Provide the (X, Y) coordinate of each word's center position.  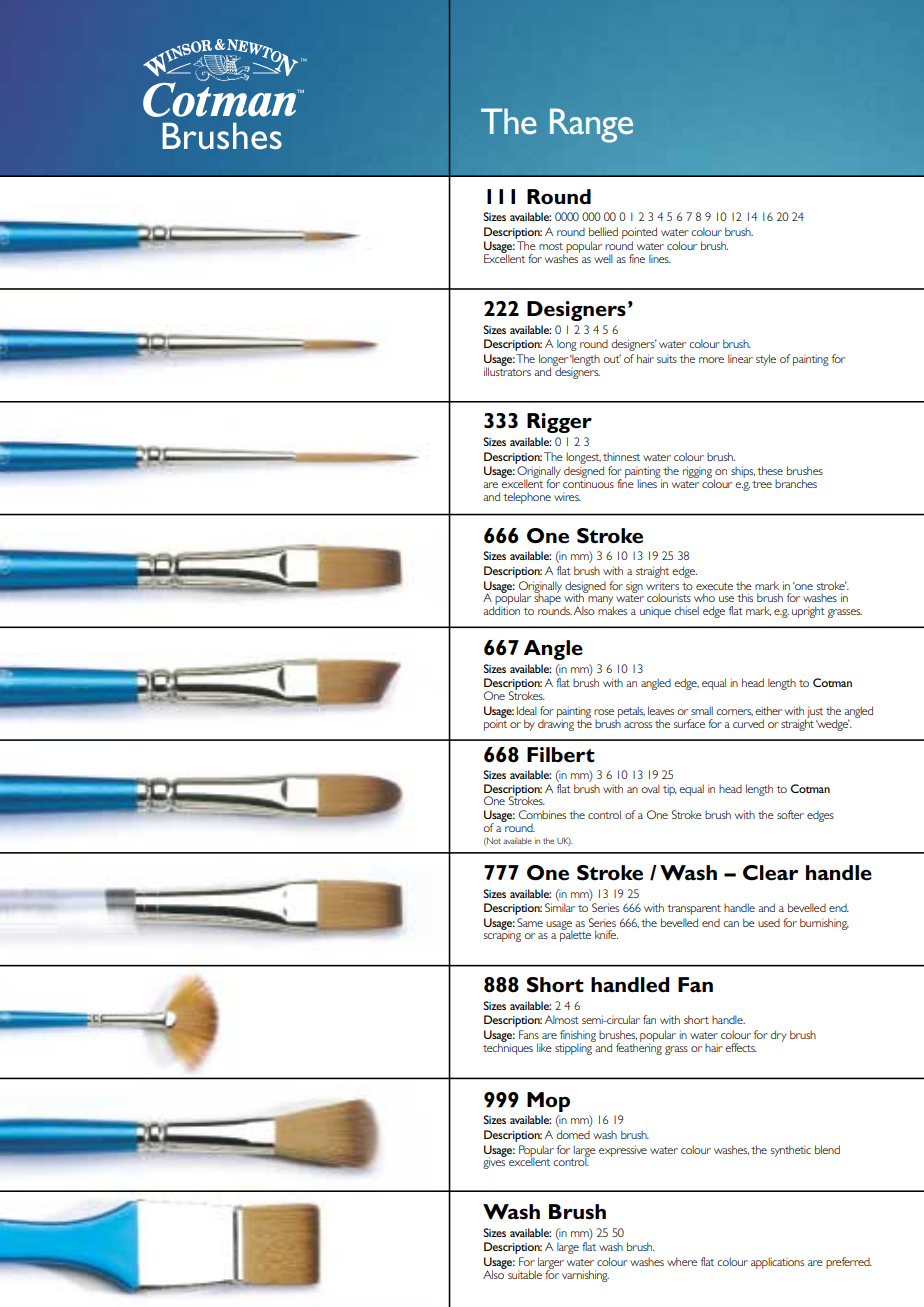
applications (777, 1263)
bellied (603, 231)
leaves (661, 710)
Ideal (527, 710)
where (682, 1261)
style (766, 360)
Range (591, 125)
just (814, 713)
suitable (525, 1274)
